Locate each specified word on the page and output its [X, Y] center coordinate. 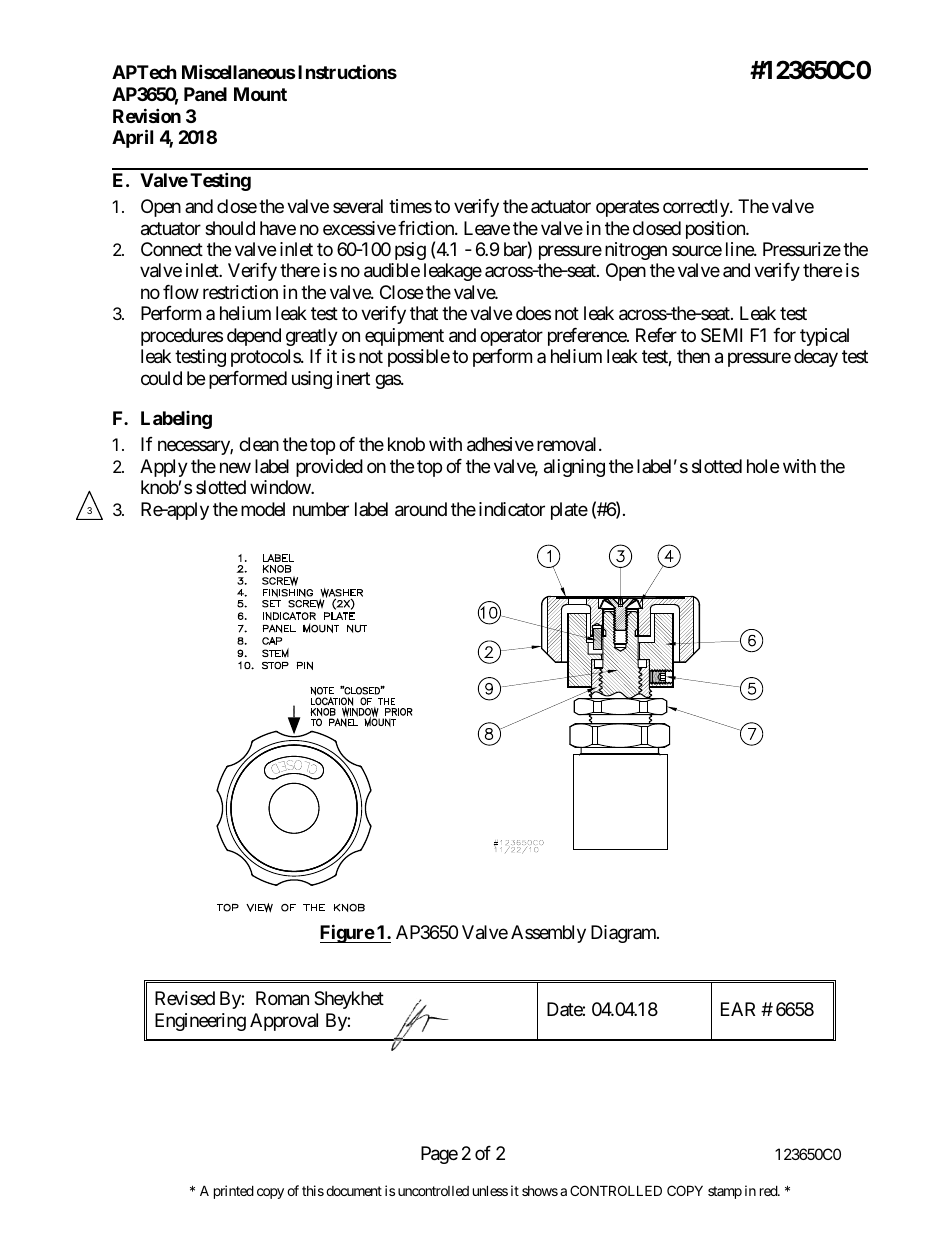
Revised [185, 998]
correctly [697, 208]
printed [234, 1192]
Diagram [624, 934]
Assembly [548, 934]
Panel [205, 94]
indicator [512, 509]
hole [763, 466]
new [235, 467]
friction [427, 228]
